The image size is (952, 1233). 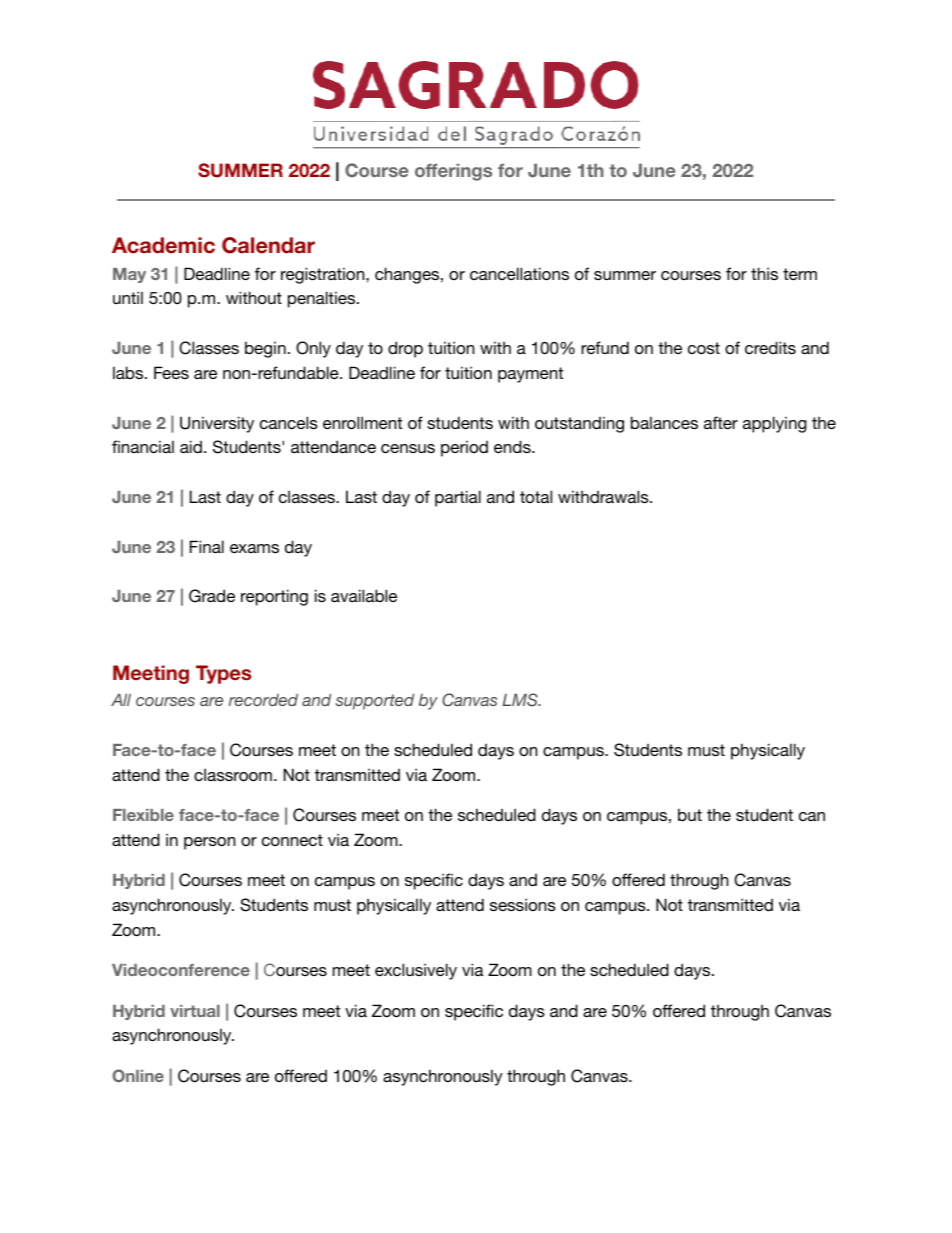 I want to click on Final, so click(x=207, y=546).
